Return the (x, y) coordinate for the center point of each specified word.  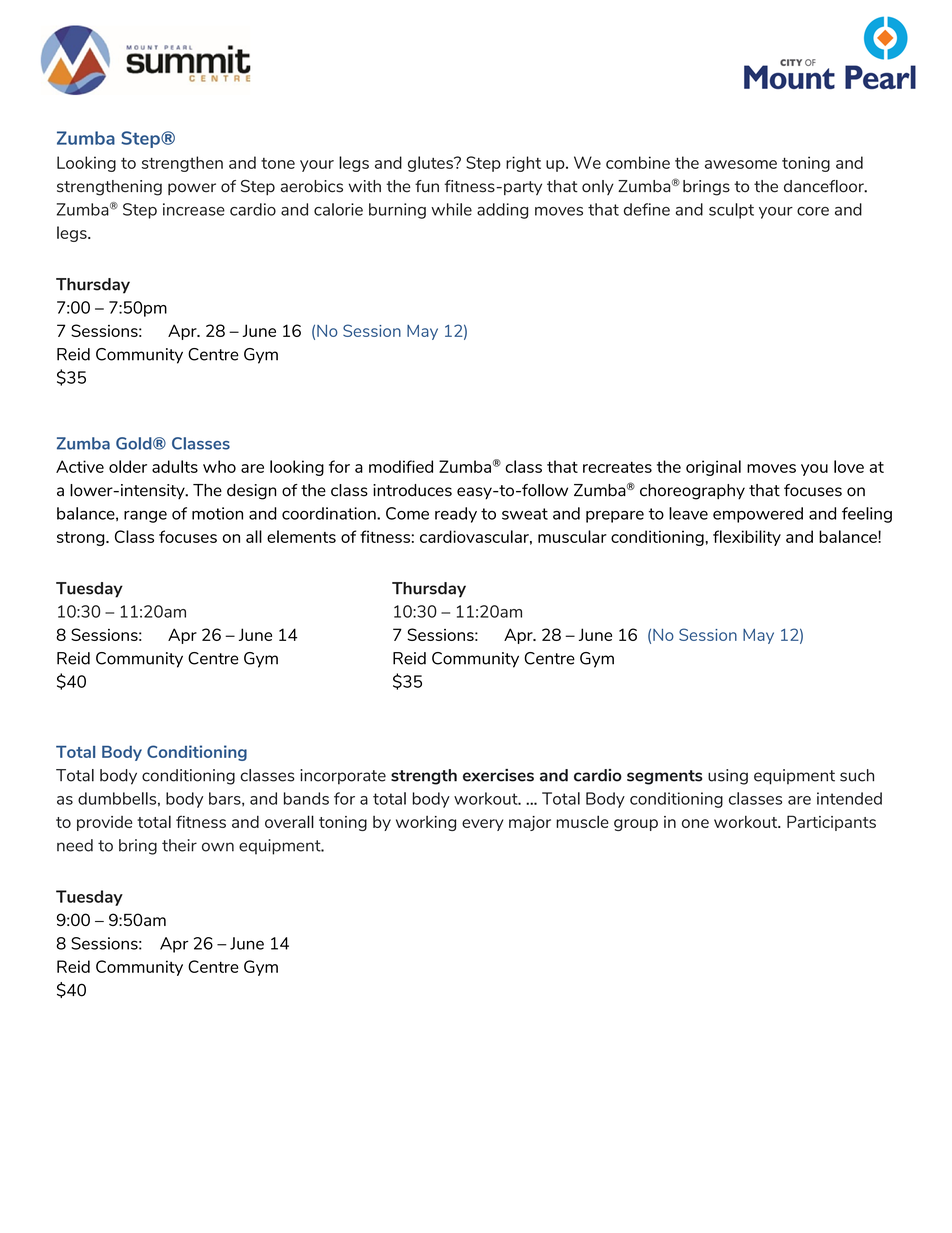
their (179, 845)
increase (194, 209)
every (483, 825)
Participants (831, 823)
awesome (741, 164)
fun (427, 186)
